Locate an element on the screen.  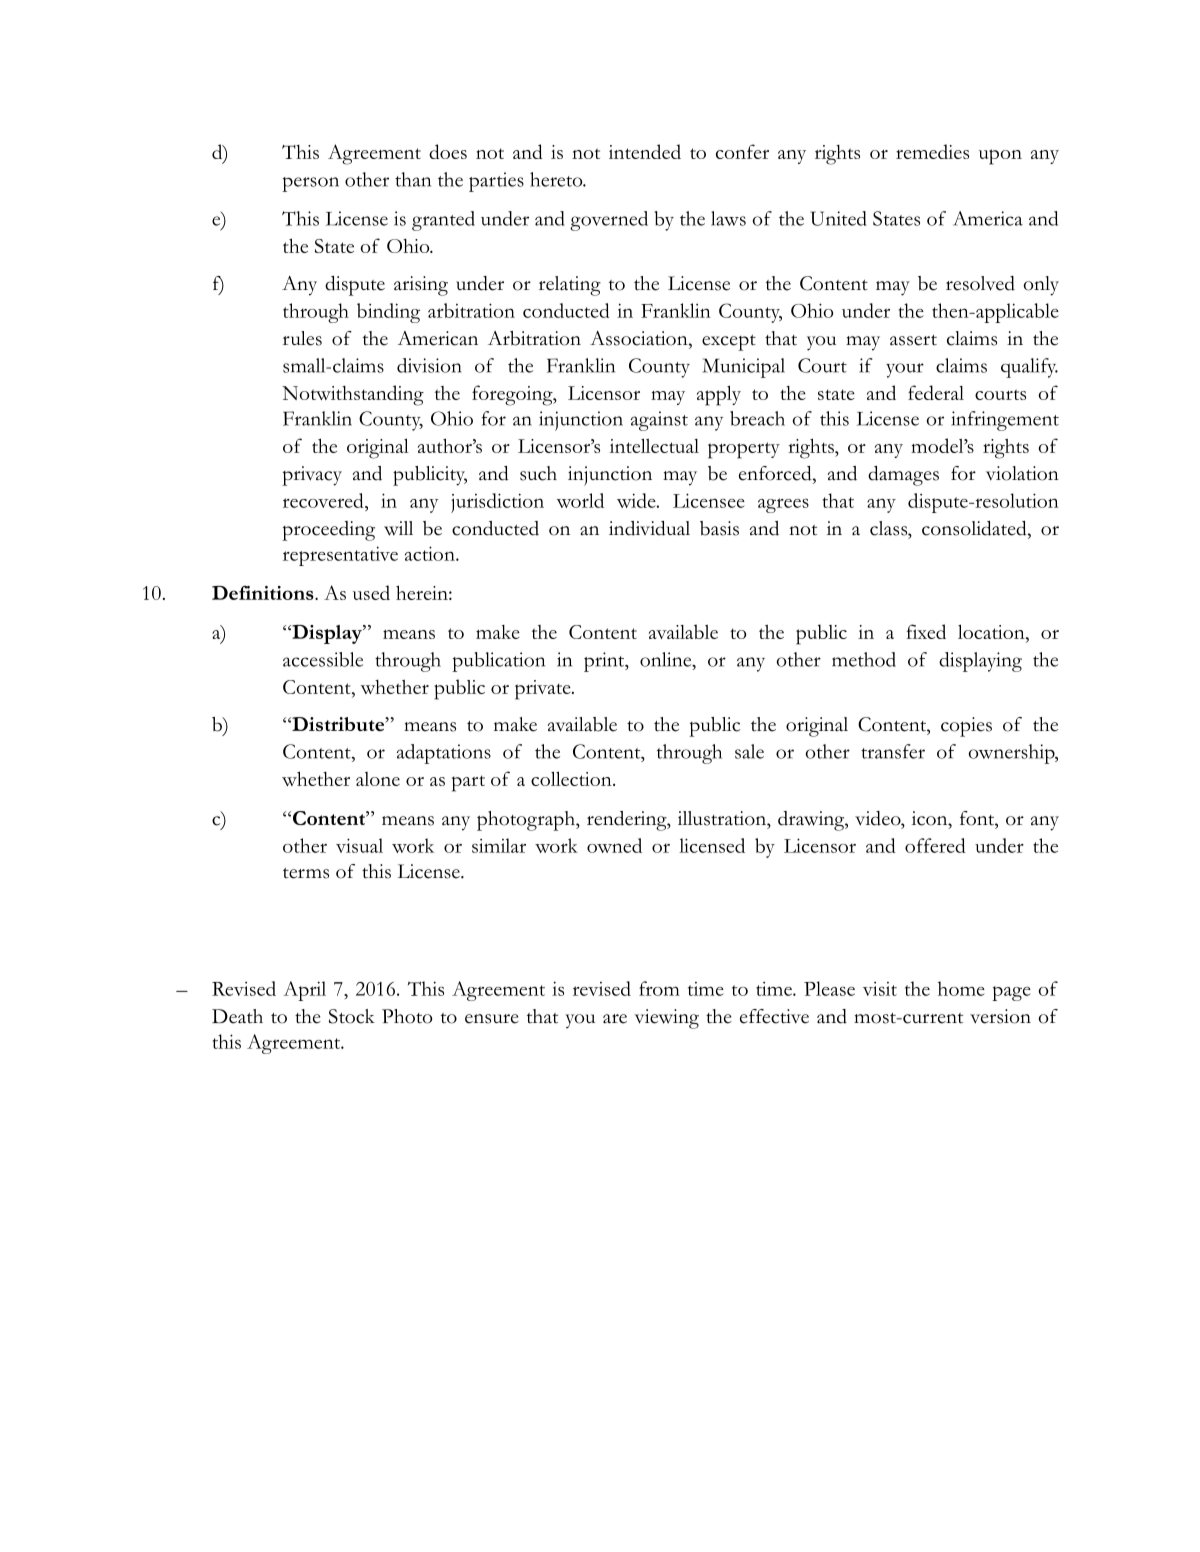
remedies is located at coordinates (932, 151).
